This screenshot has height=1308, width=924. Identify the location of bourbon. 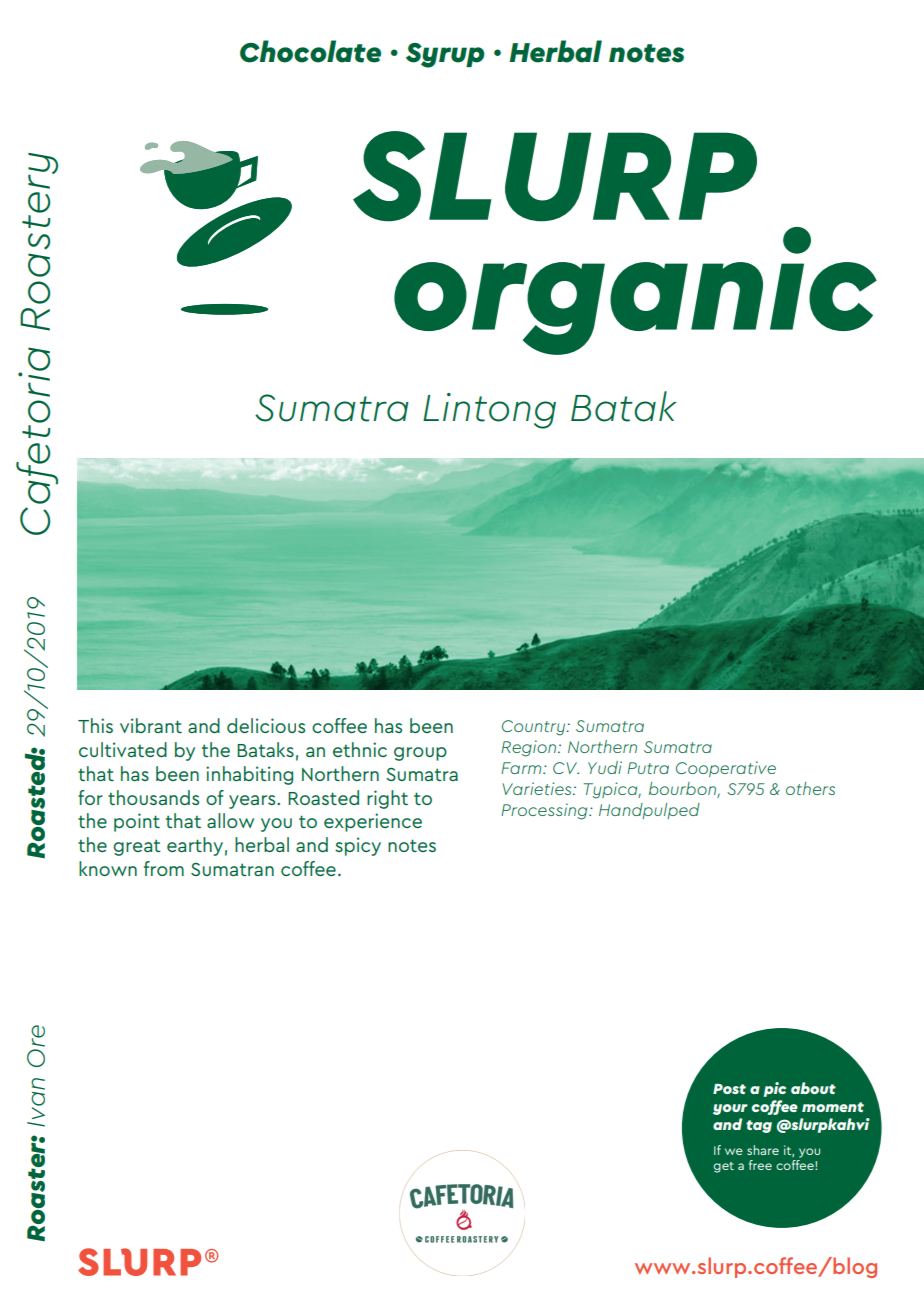
(682, 788).
